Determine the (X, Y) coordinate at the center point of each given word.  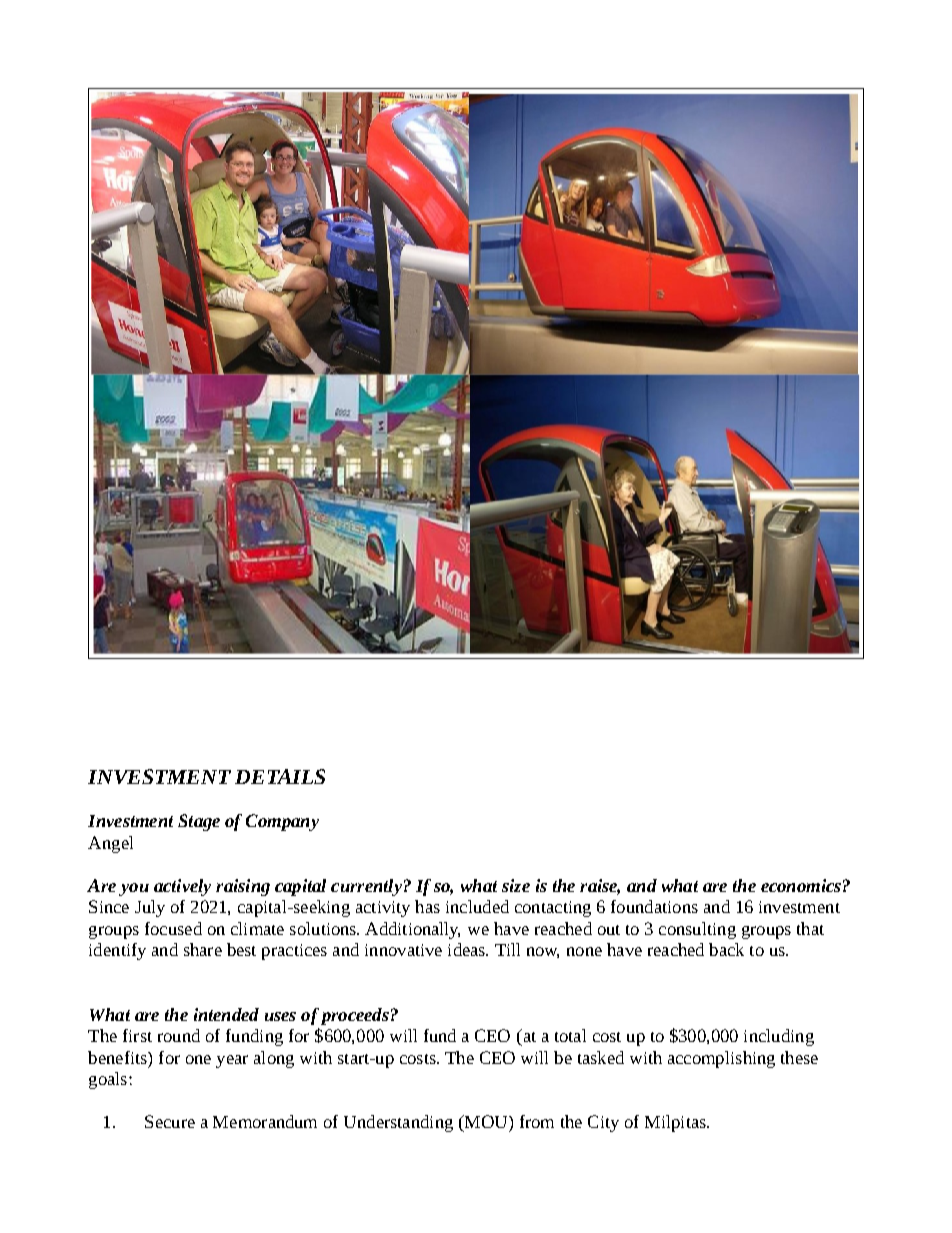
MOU (486, 1123)
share (203, 949)
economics (801, 885)
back (726, 949)
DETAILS (280, 776)
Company (282, 822)
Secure (170, 1121)
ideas (468, 949)
